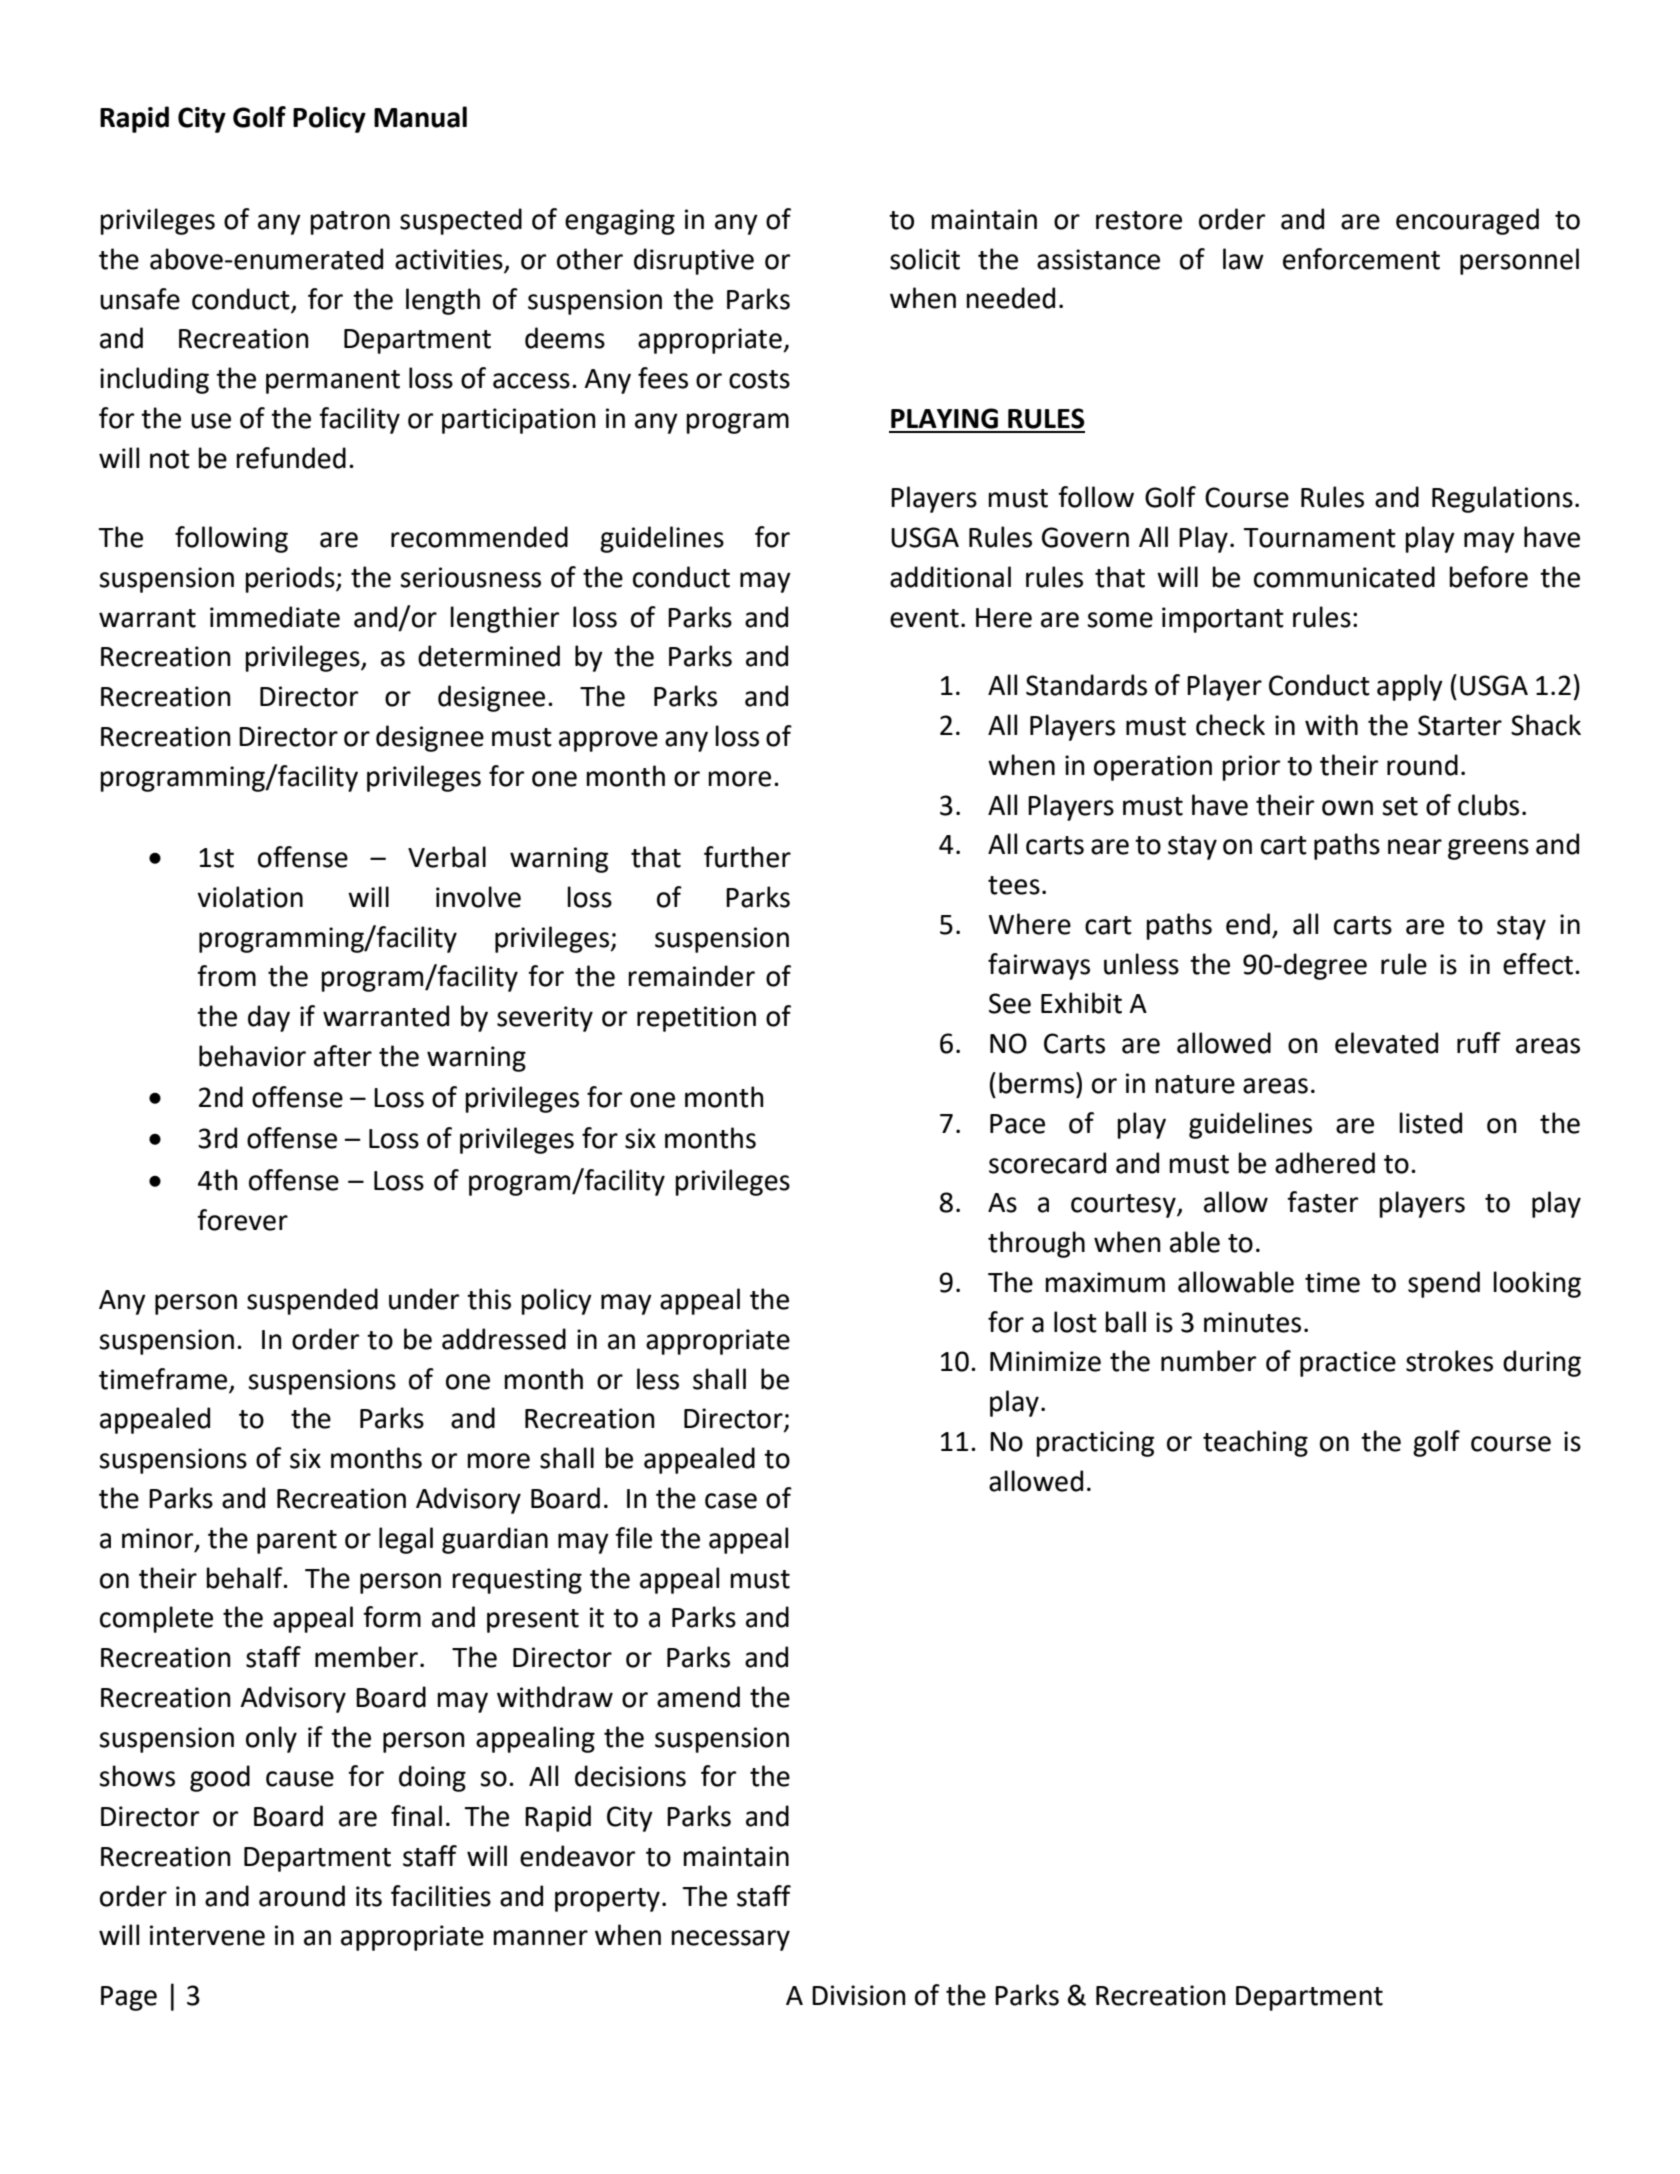 This document has height=2174, width=1680. I want to click on repetition, so click(696, 1019).
